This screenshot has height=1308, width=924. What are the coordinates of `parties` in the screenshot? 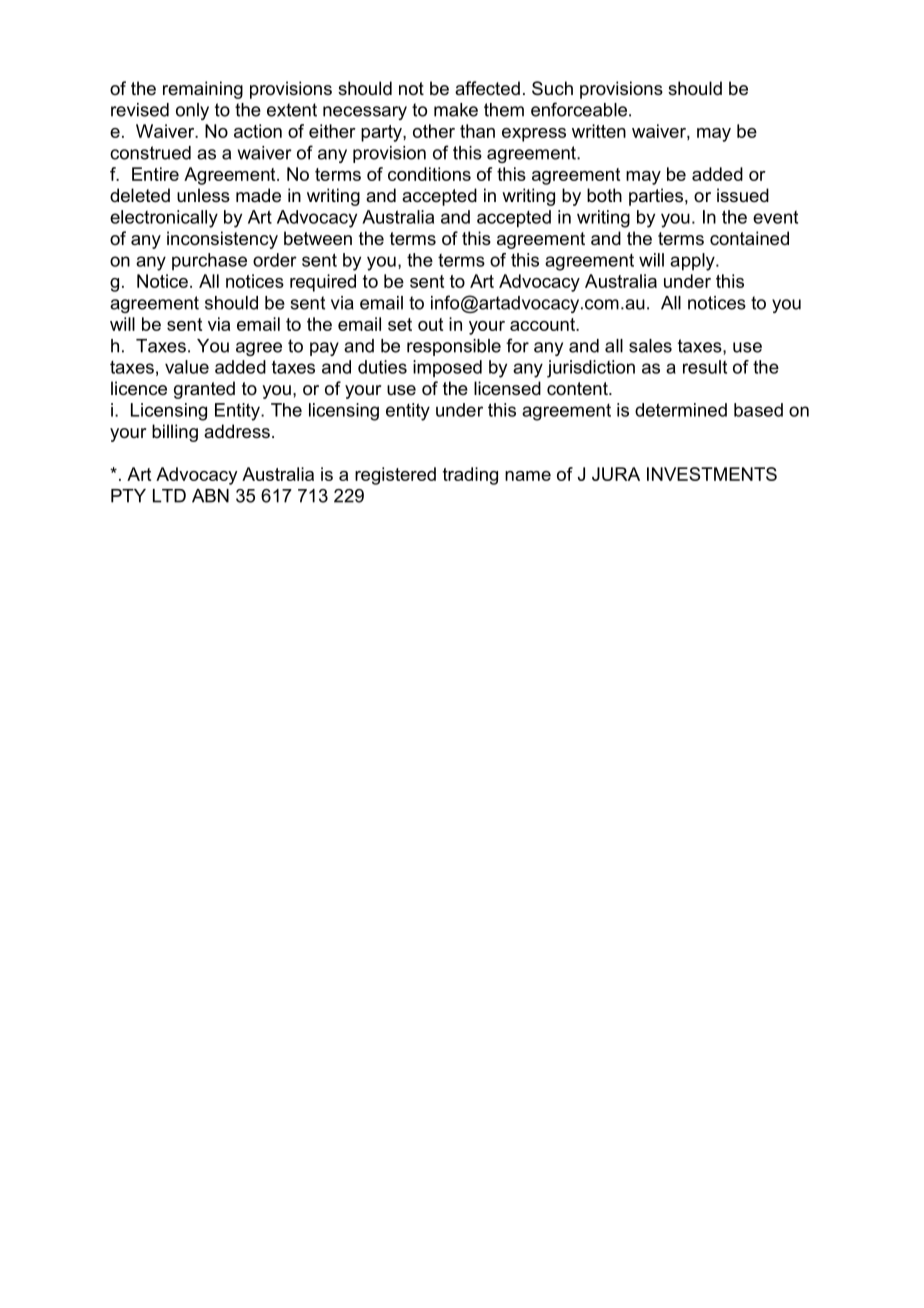 It's located at (656, 197).
